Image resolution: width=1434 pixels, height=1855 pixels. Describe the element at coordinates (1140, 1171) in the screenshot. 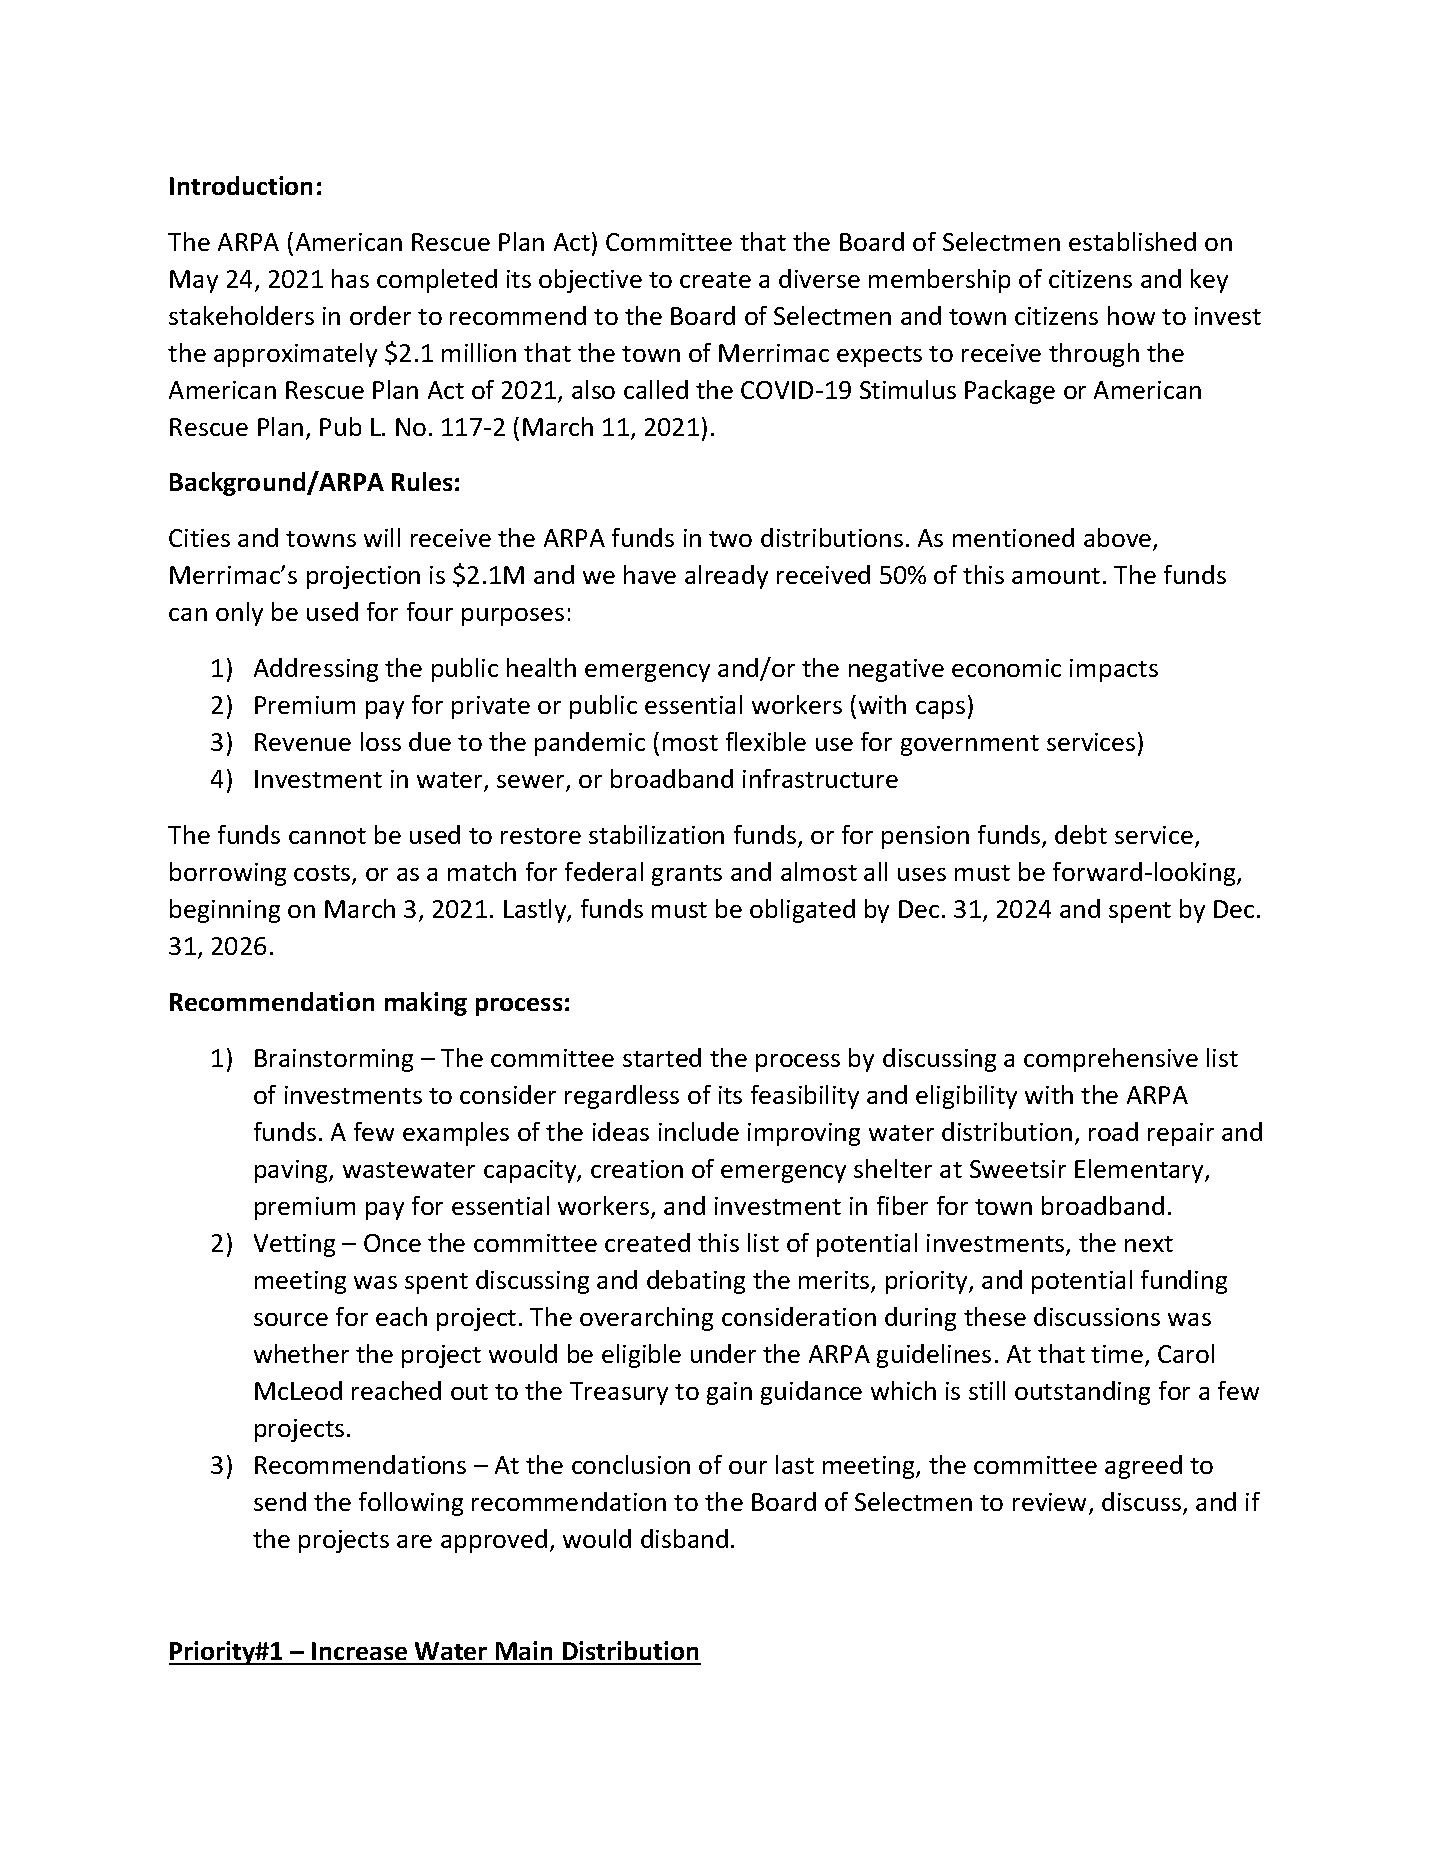

I see `Elementary` at that location.
